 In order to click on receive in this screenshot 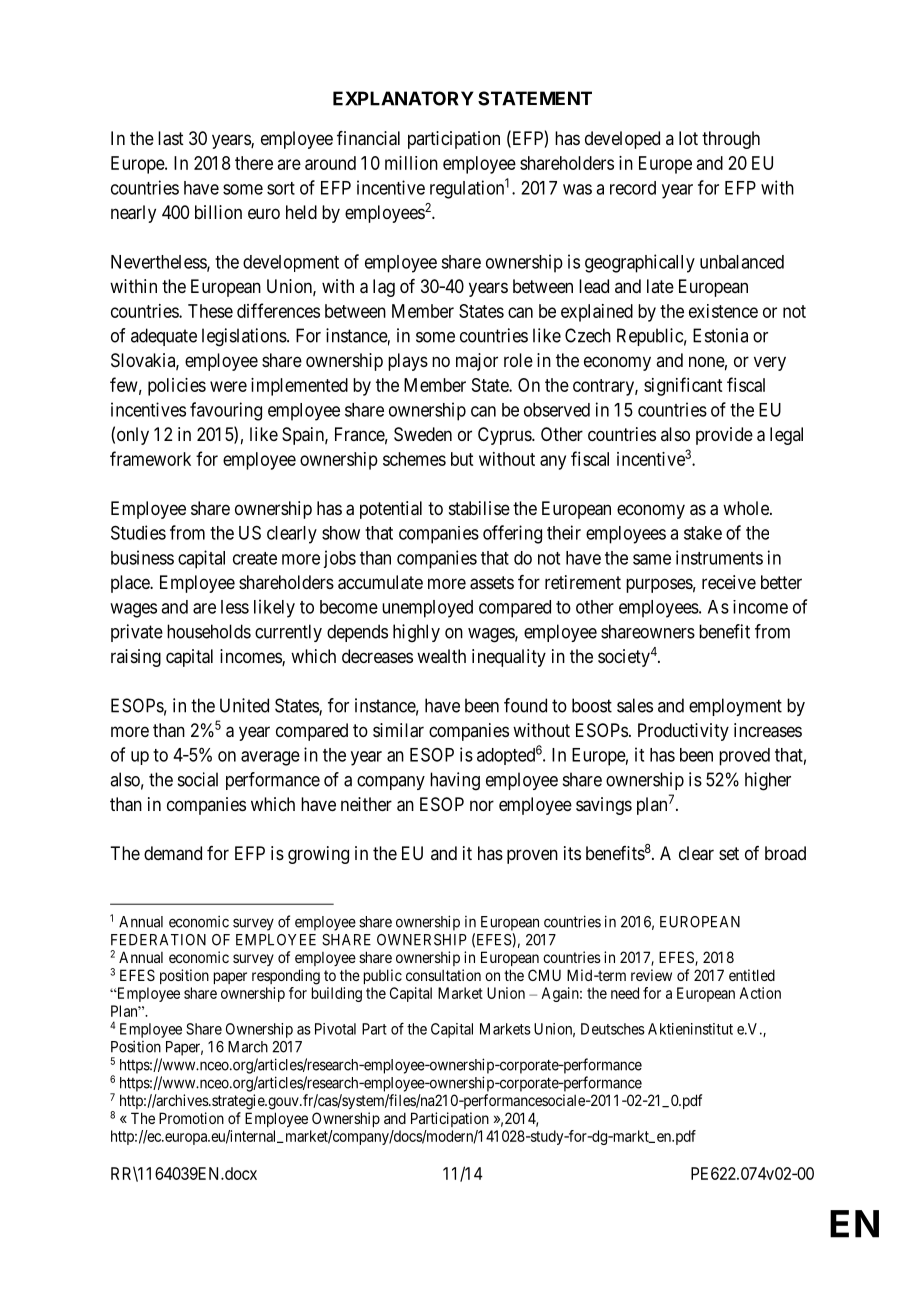, I will do `click(729, 582)`.
